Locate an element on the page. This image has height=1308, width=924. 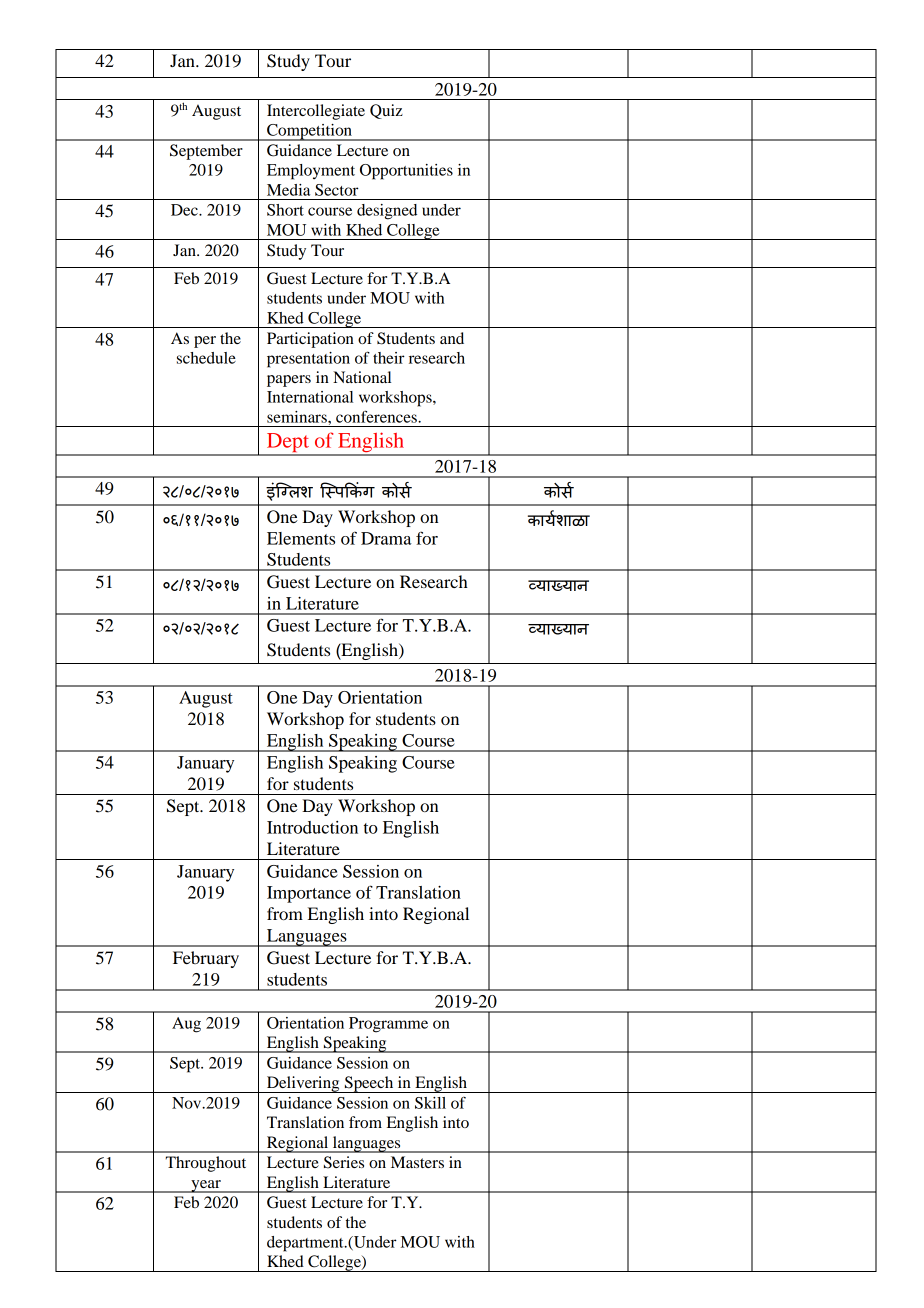
schedule is located at coordinates (206, 358).
